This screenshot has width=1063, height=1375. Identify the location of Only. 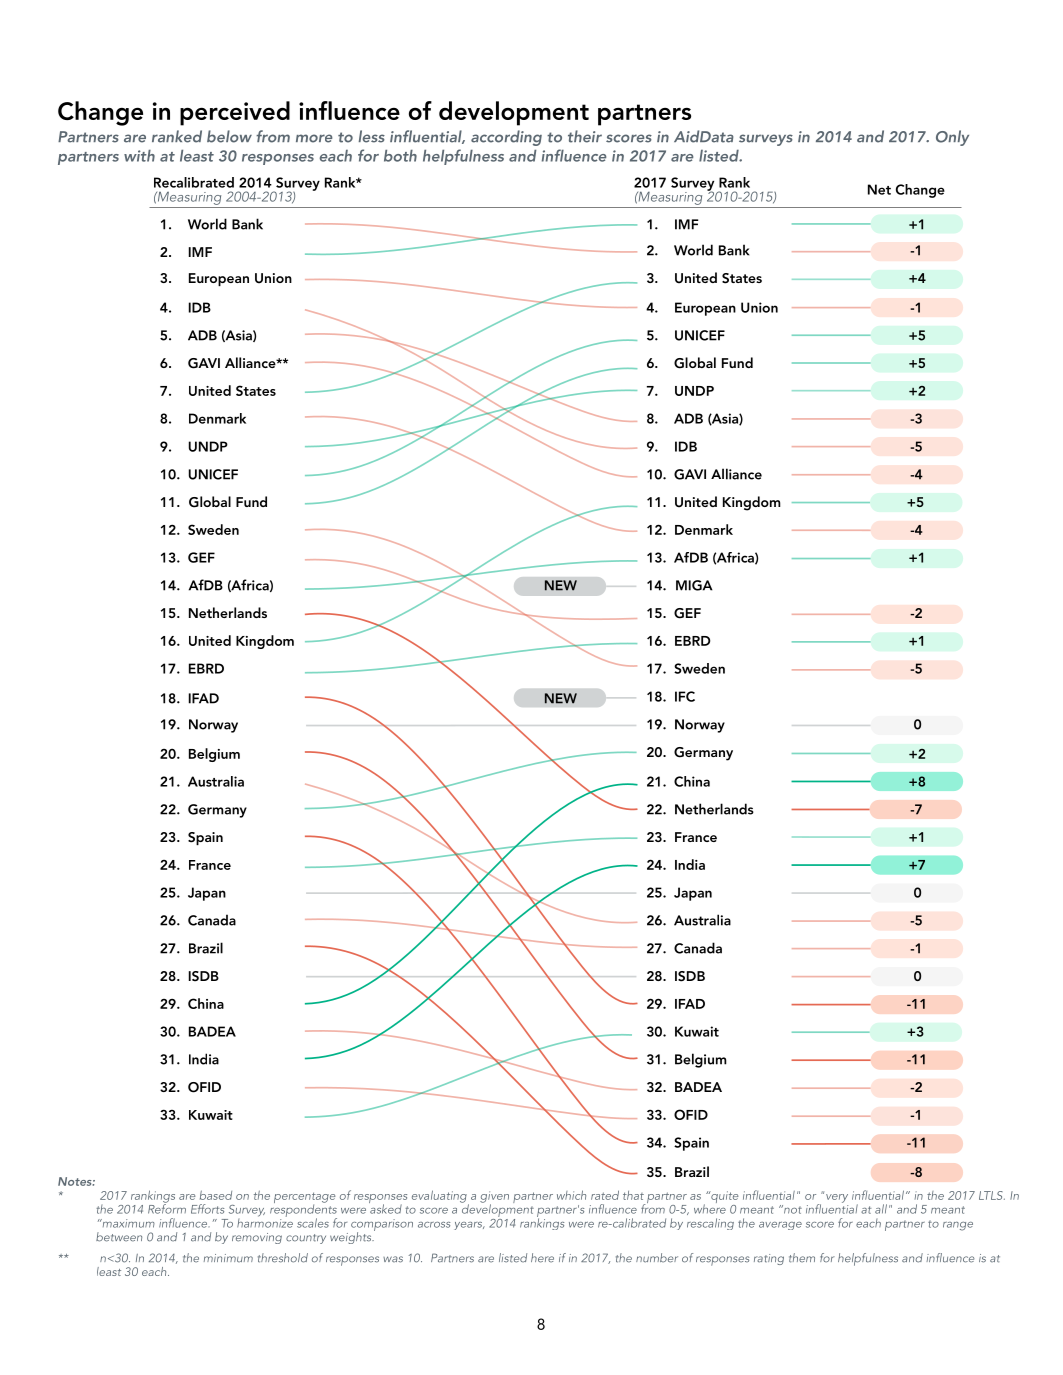
(952, 138).
